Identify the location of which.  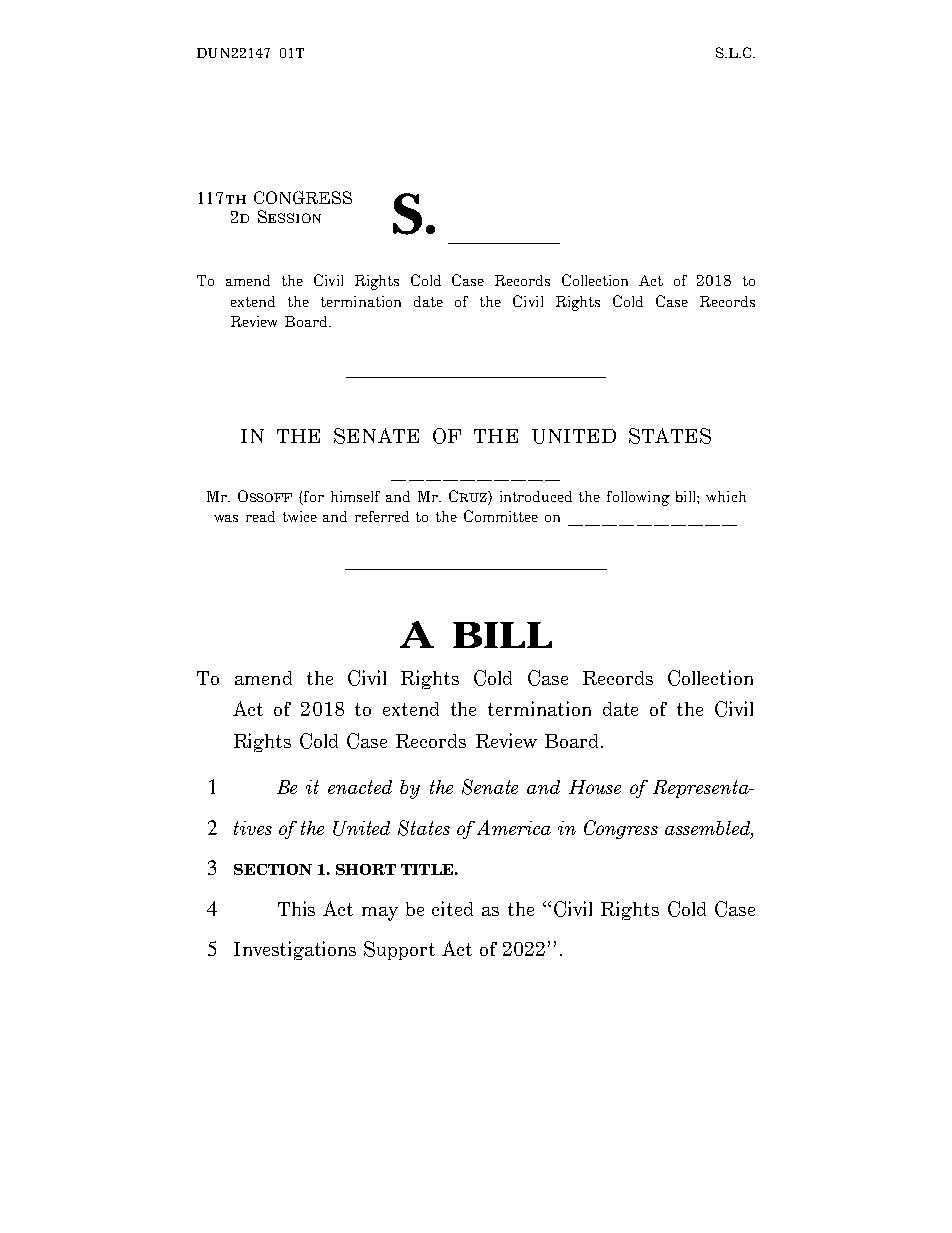
(726, 496).
